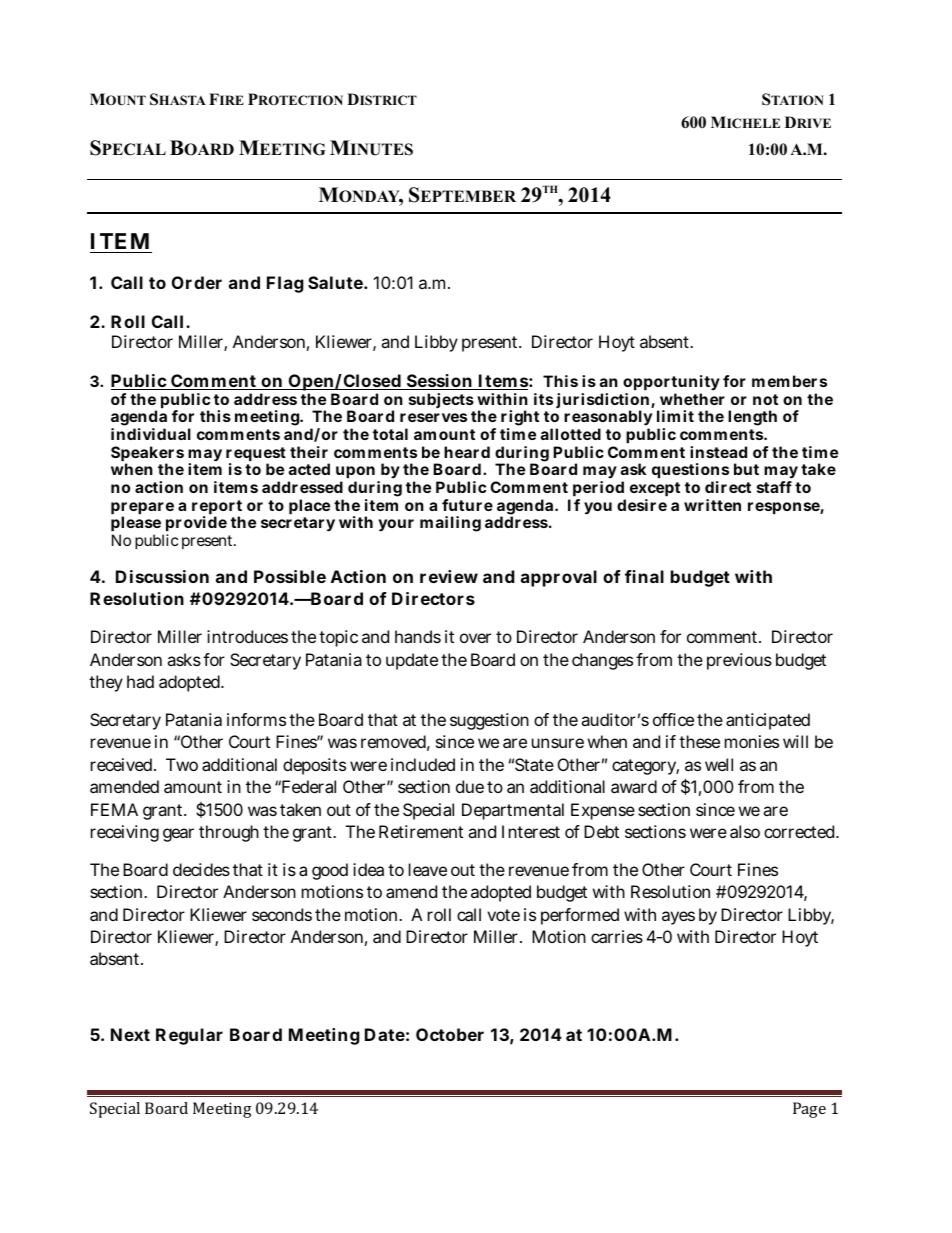 The height and width of the page is (1233, 952). Describe the element at coordinates (719, 764) in the page. I see `well` at that location.
